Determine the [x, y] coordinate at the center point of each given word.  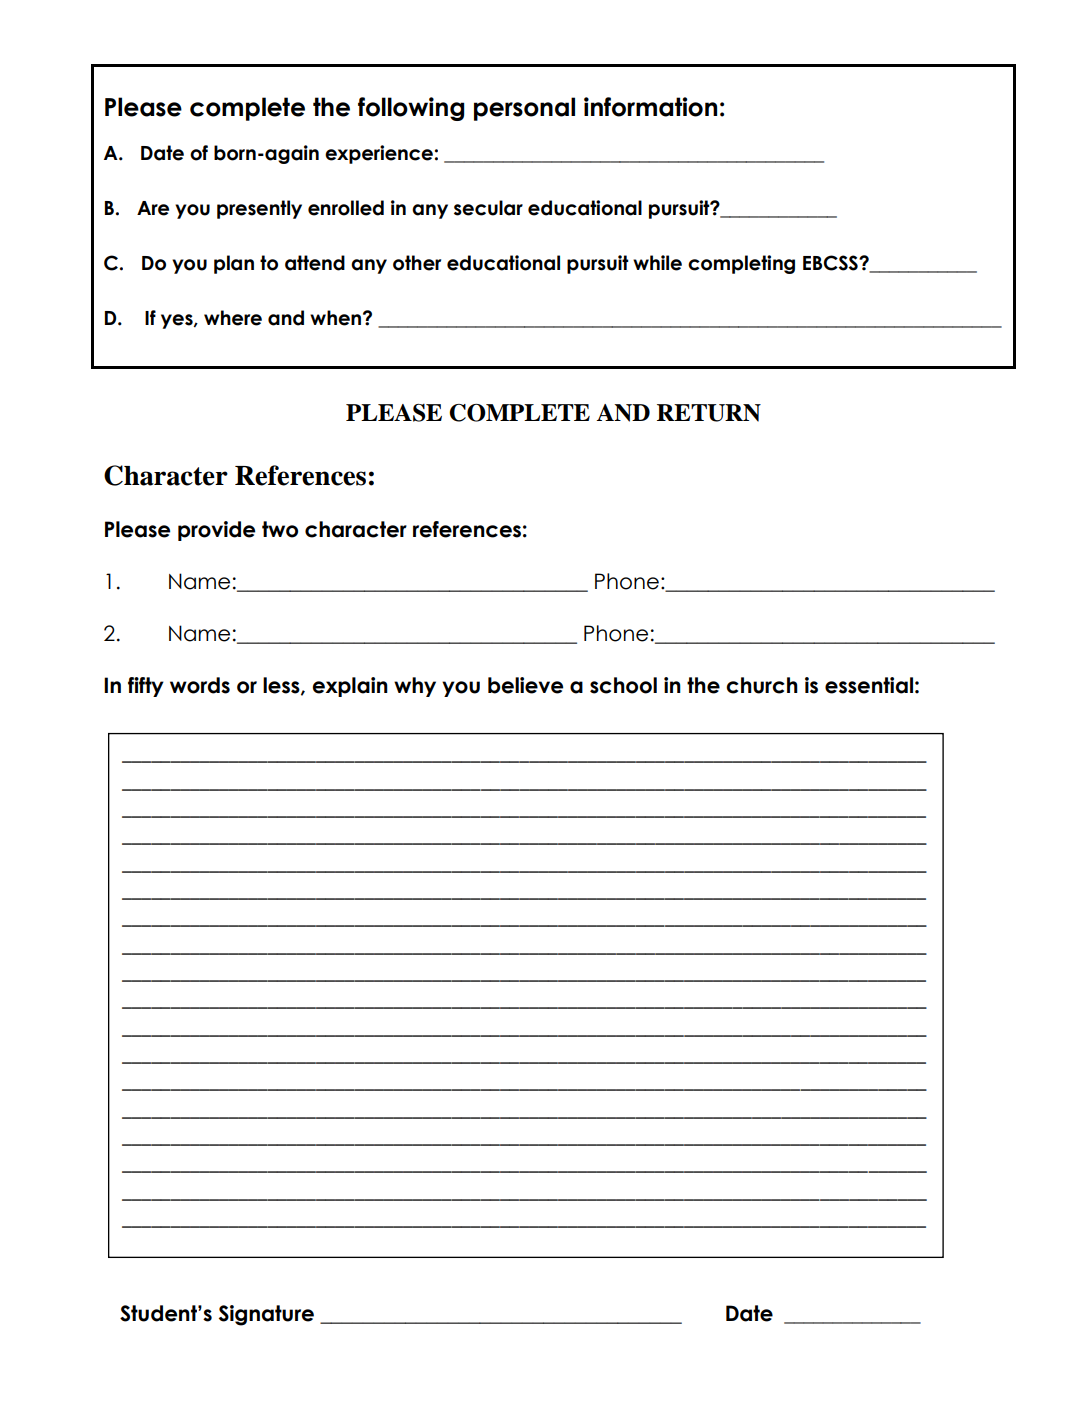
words [200, 685]
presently [259, 209]
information [650, 107]
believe [525, 685]
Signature [266, 1315]
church [762, 685]
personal [524, 109]
